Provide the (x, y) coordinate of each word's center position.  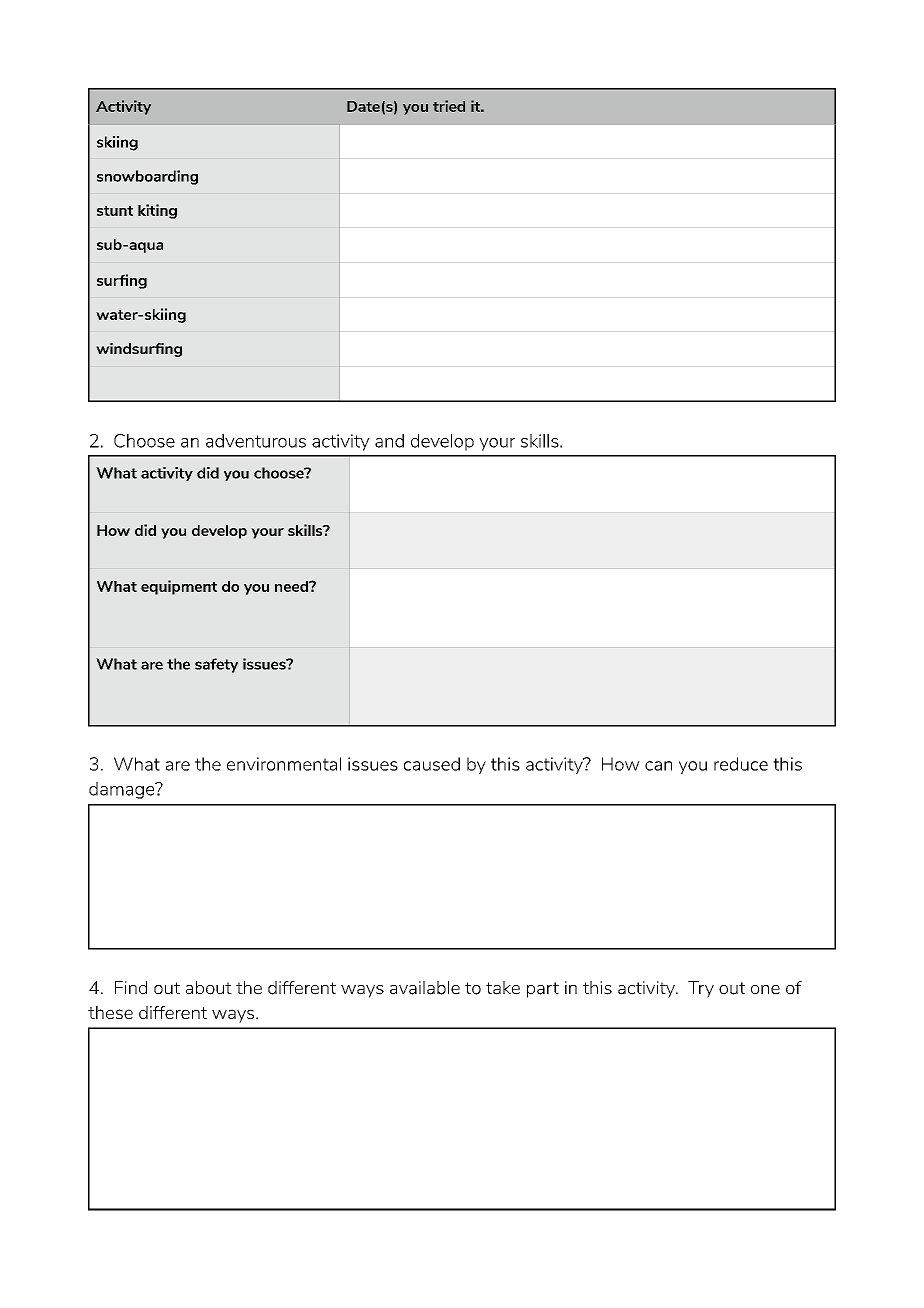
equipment (179, 587)
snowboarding (147, 177)
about (209, 988)
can (658, 766)
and (389, 441)
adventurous (256, 441)
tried (449, 106)
